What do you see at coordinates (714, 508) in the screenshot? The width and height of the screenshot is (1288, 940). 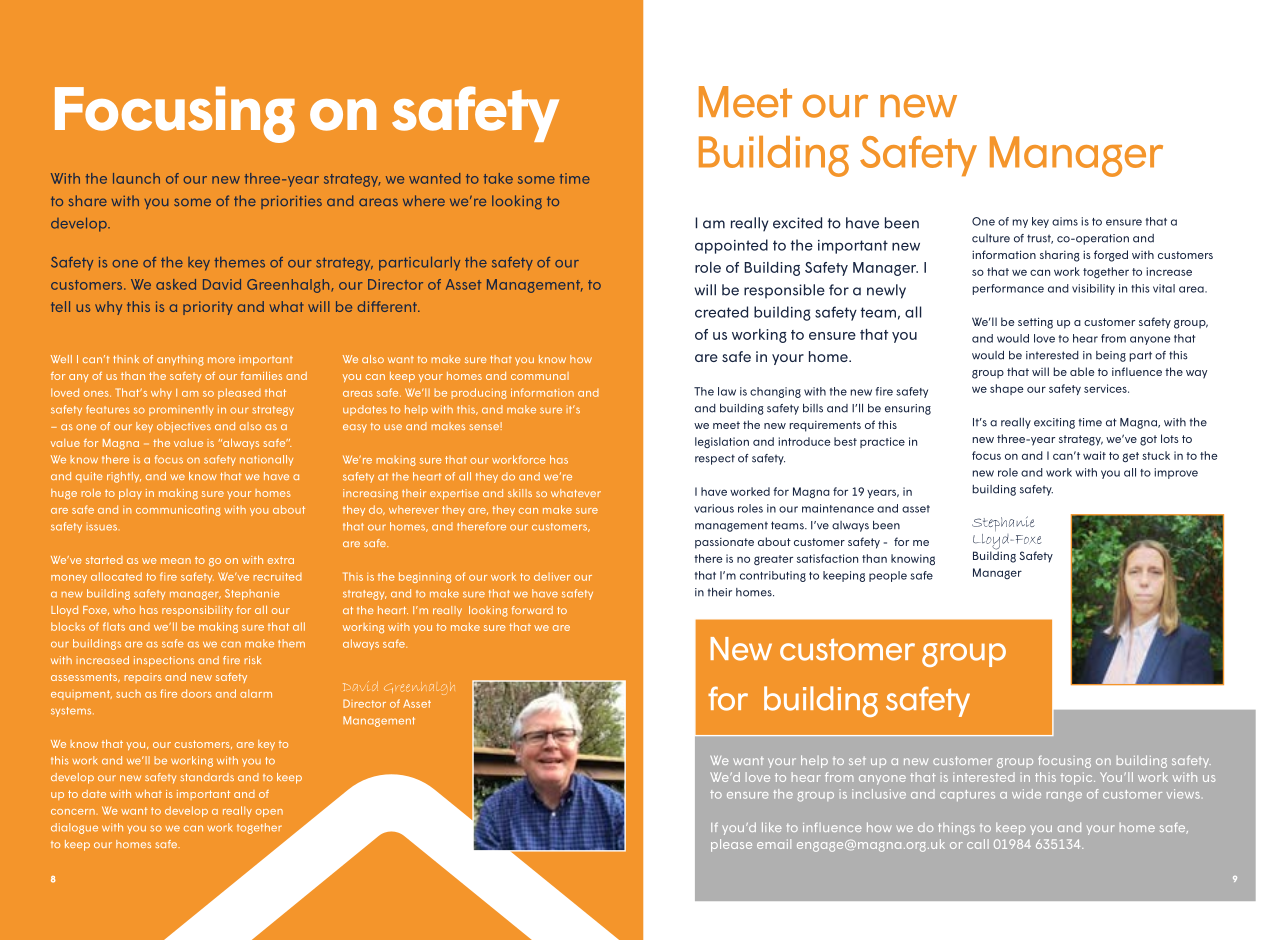 I see `various` at bounding box center [714, 508].
